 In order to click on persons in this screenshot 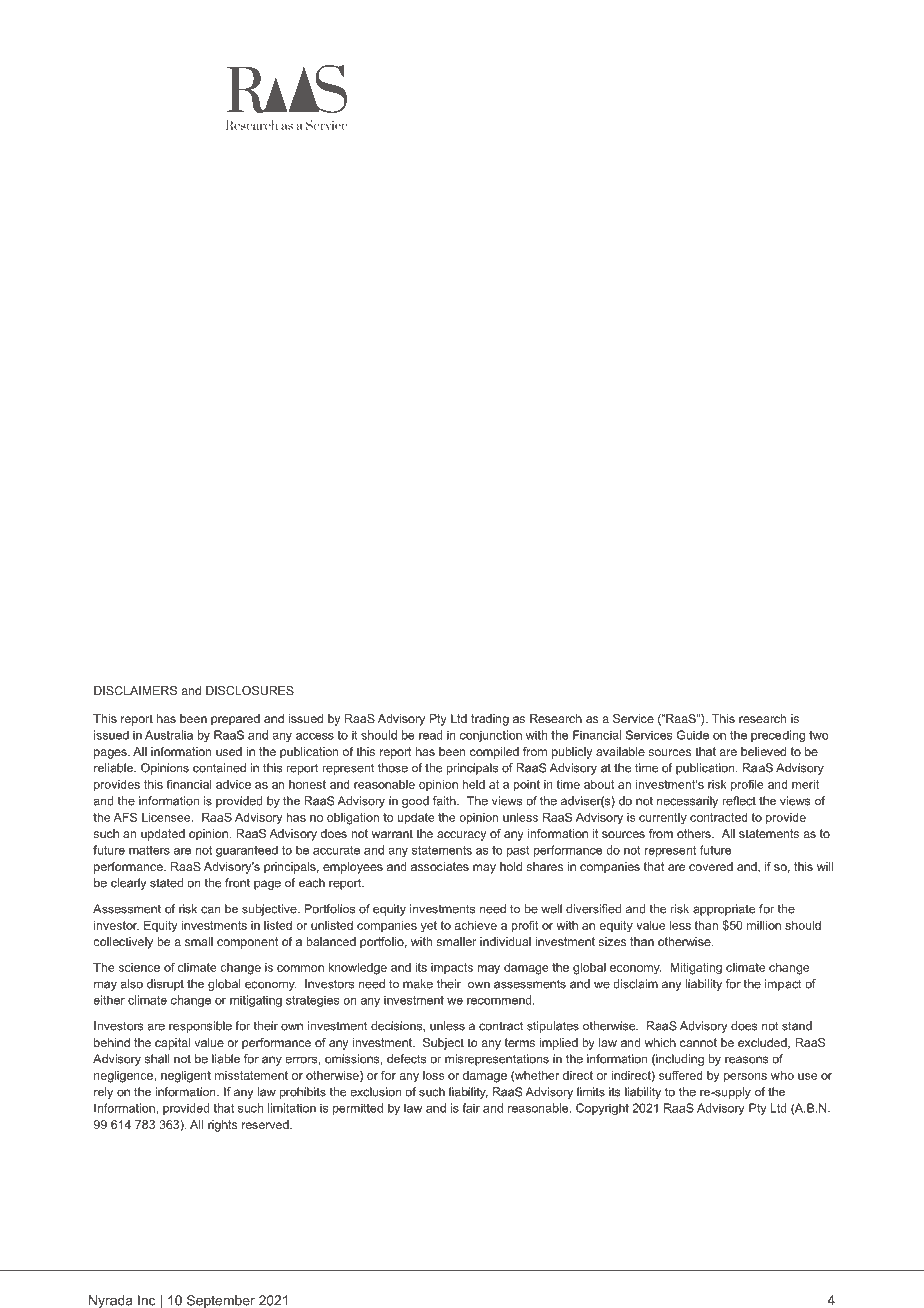, I will do `click(745, 1078)`.
